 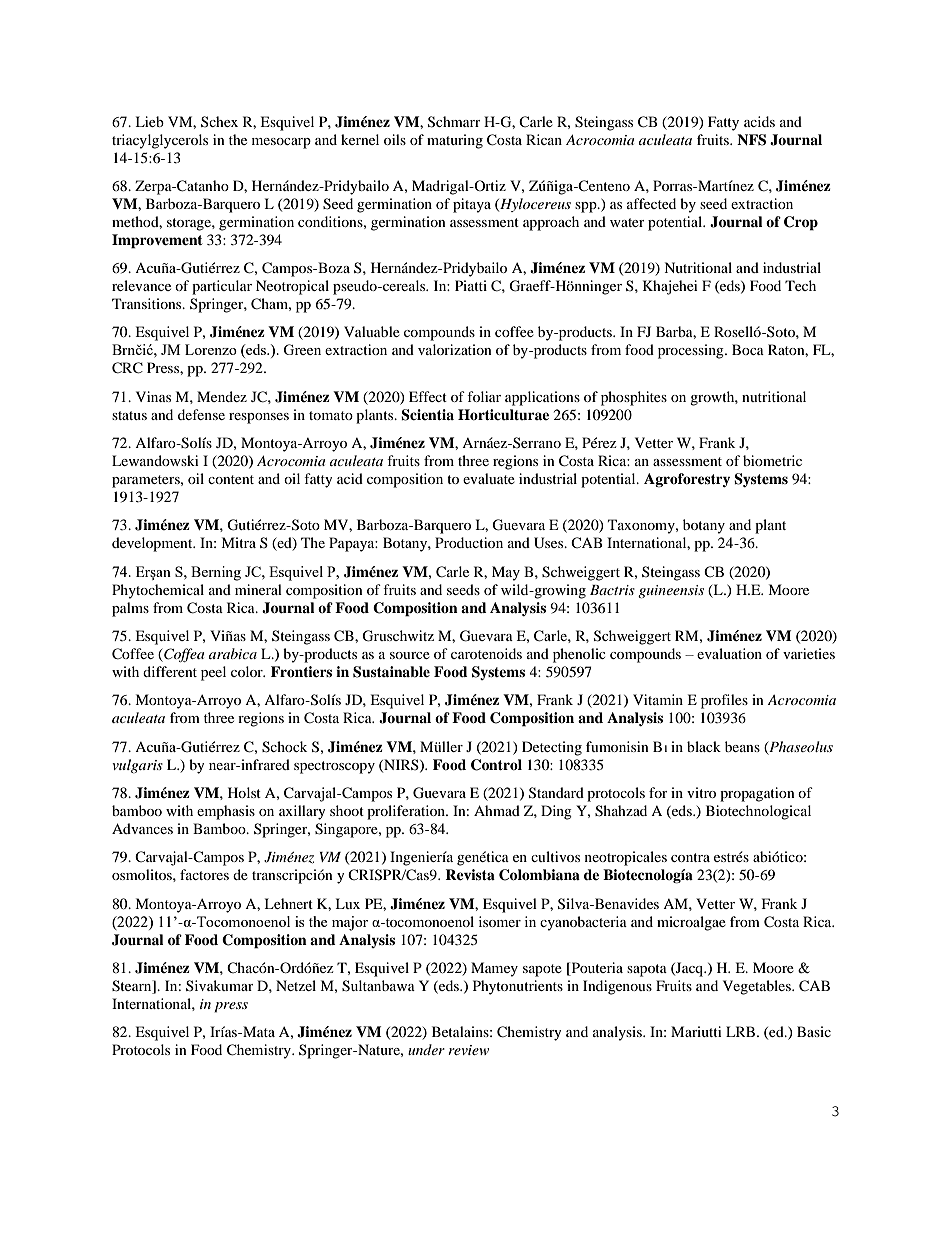 I want to click on NFS, so click(x=751, y=140).
